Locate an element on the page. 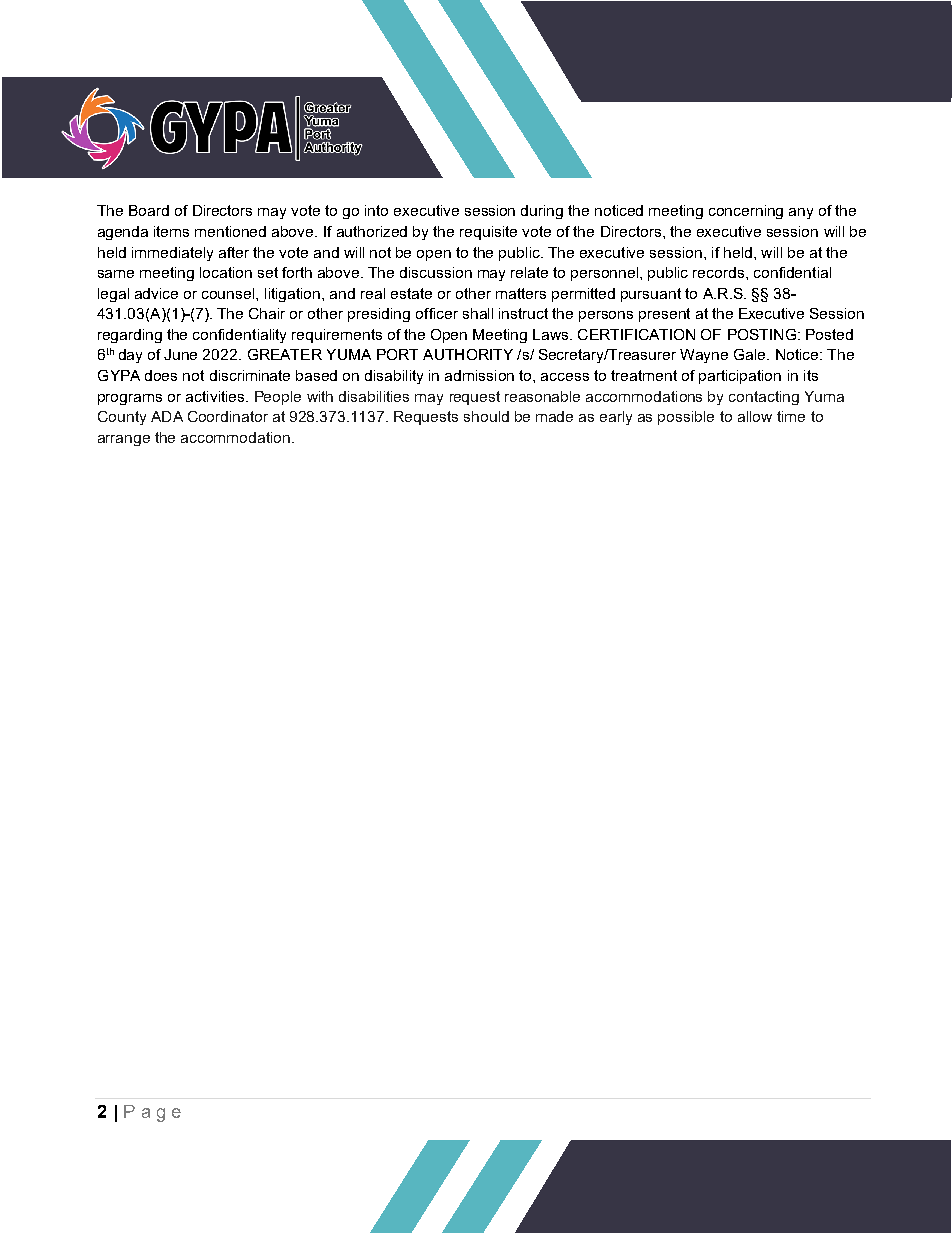  Coordinator is located at coordinates (228, 416).
